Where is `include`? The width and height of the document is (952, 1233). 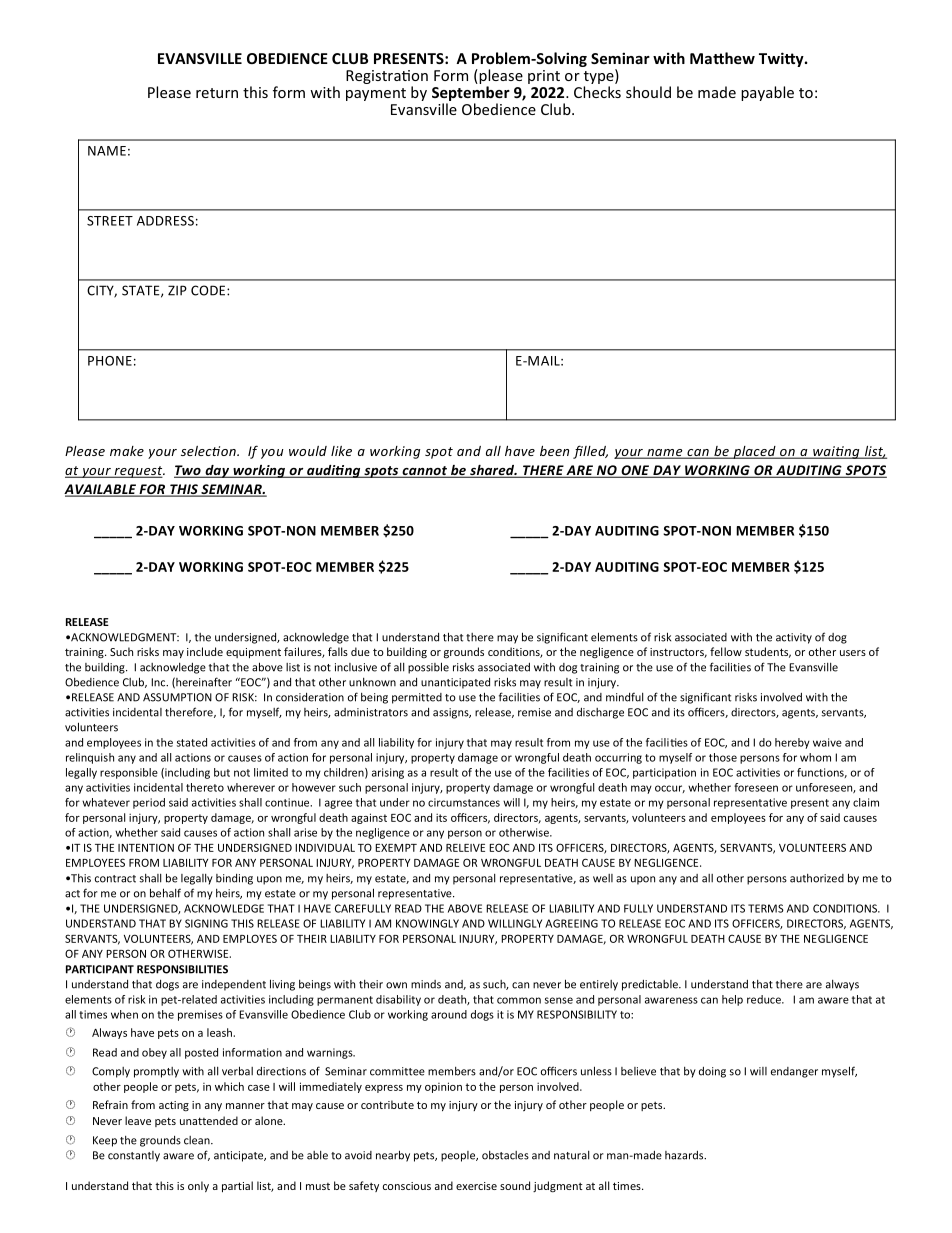 include is located at coordinates (205, 651).
